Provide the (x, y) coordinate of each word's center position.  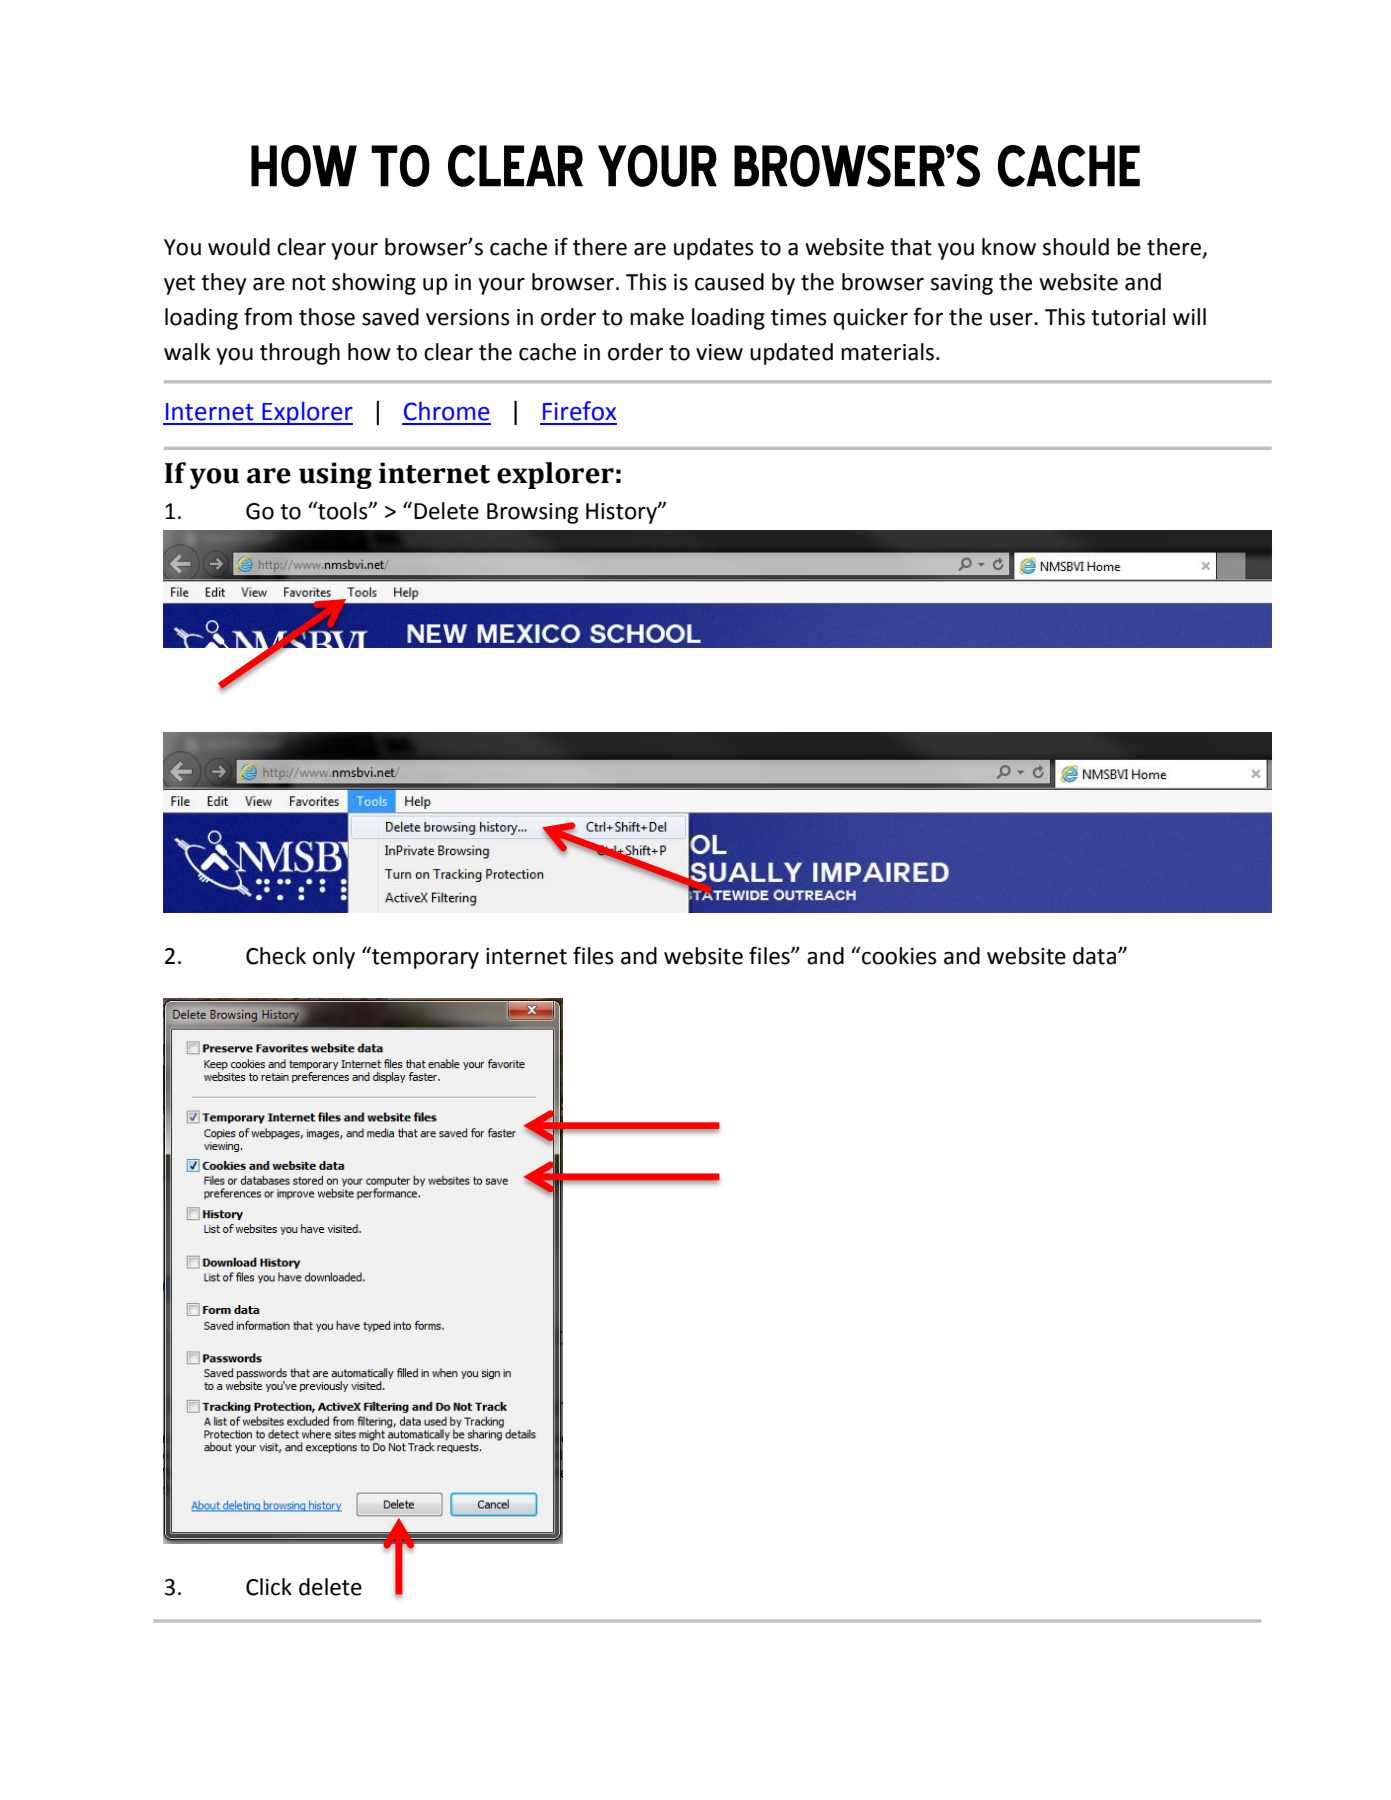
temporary (424, 958)
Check (276, 956)
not (309, 283)
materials (887, 352)
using (335, 475)
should (1076, 247)
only (334, 958)
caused (729, 282)
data (1094, 956)
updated (791, 354)
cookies (898, 956)
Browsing (532, 513)
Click (269, 1587)
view (719, 352)
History (622, 513)
